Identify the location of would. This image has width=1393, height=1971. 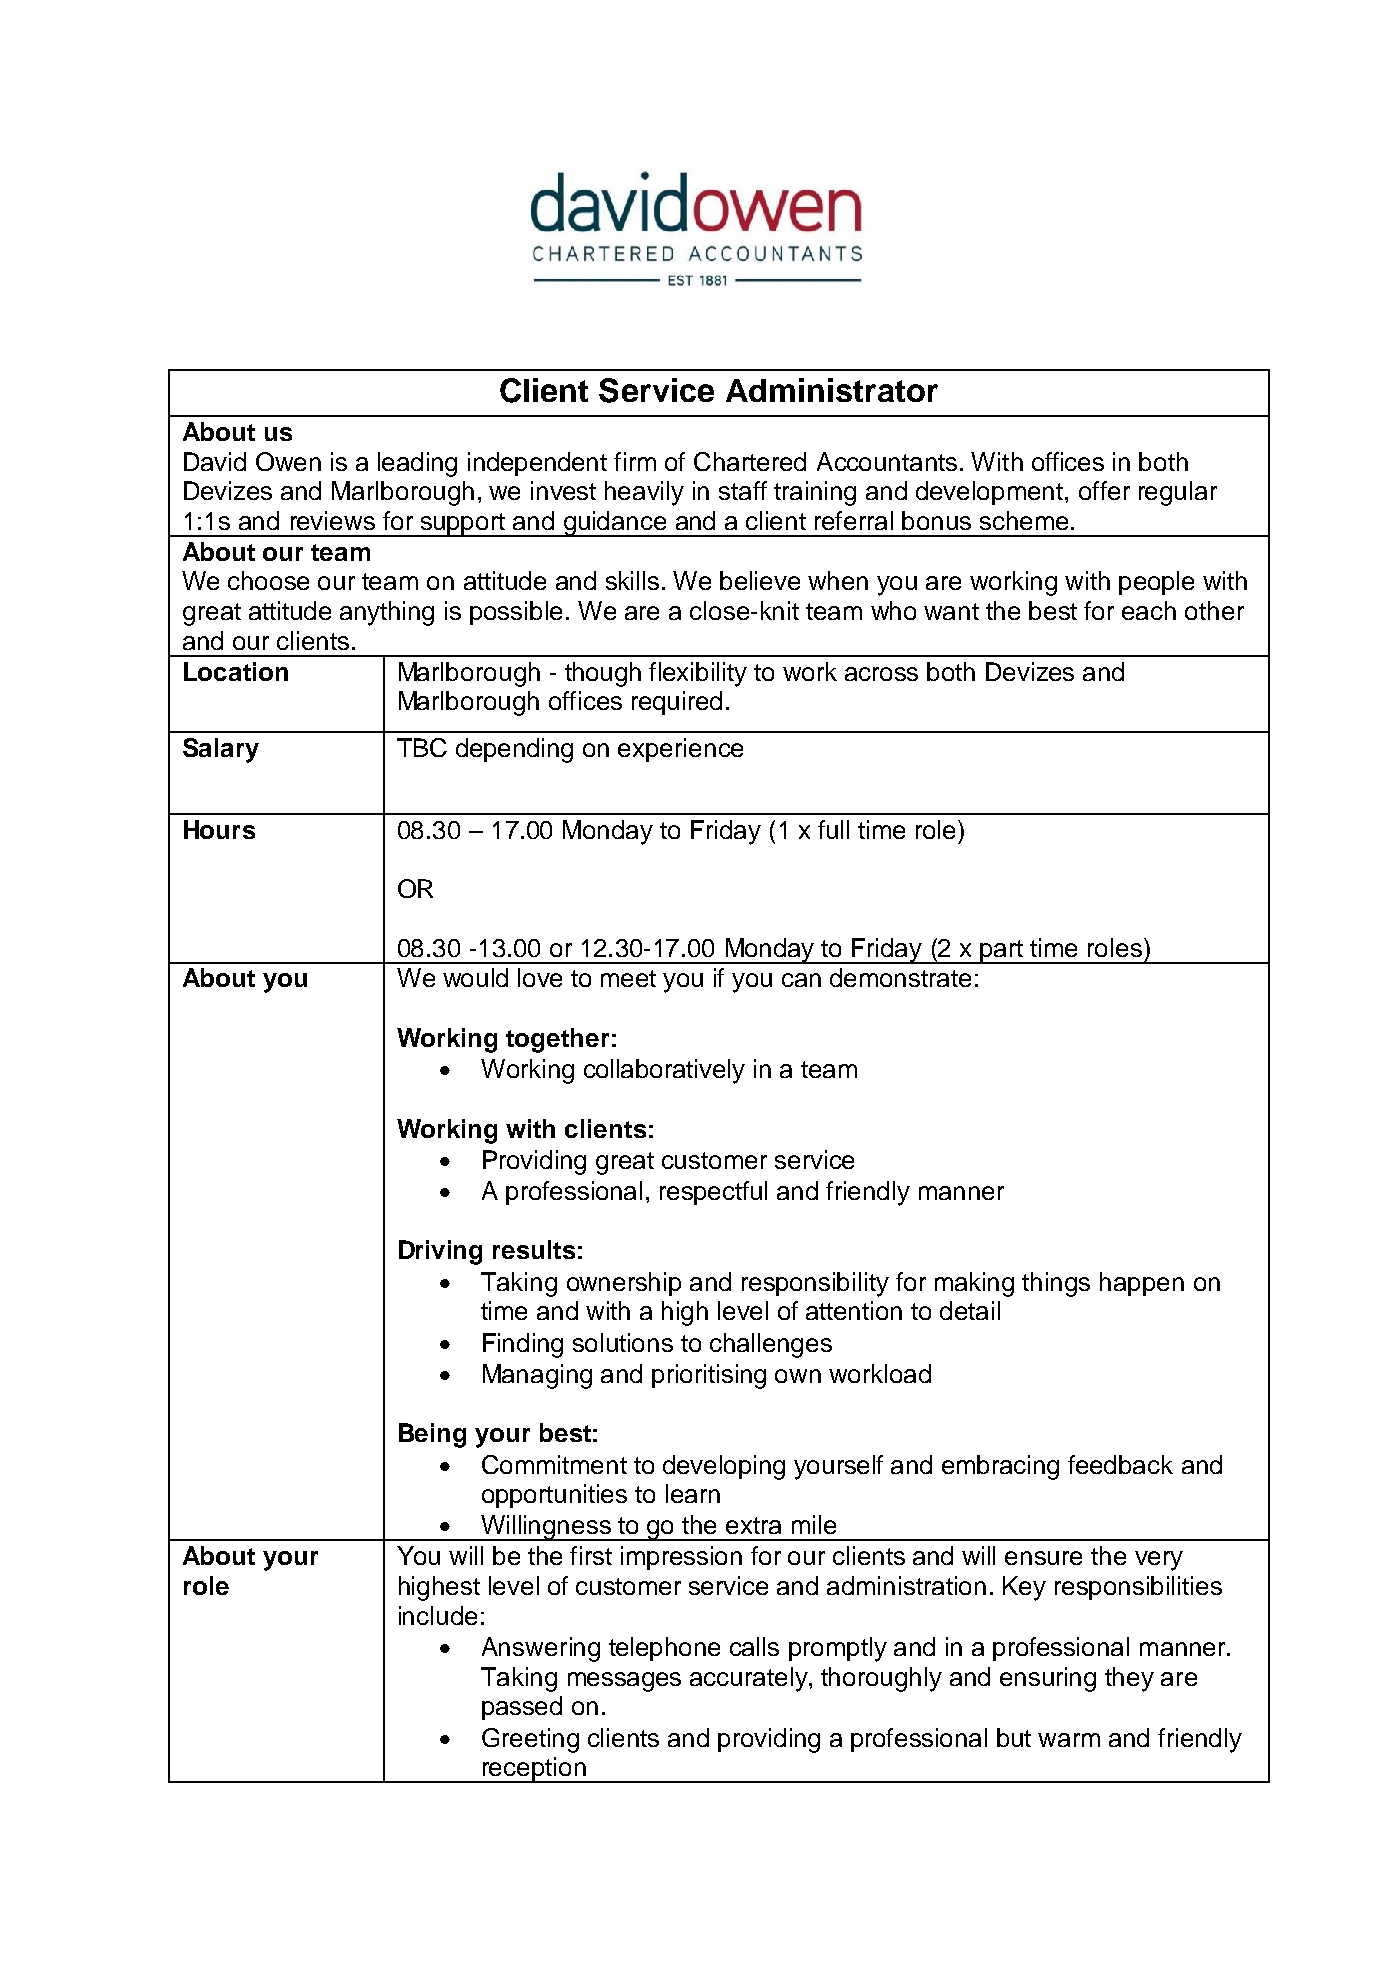
(475, 977).
